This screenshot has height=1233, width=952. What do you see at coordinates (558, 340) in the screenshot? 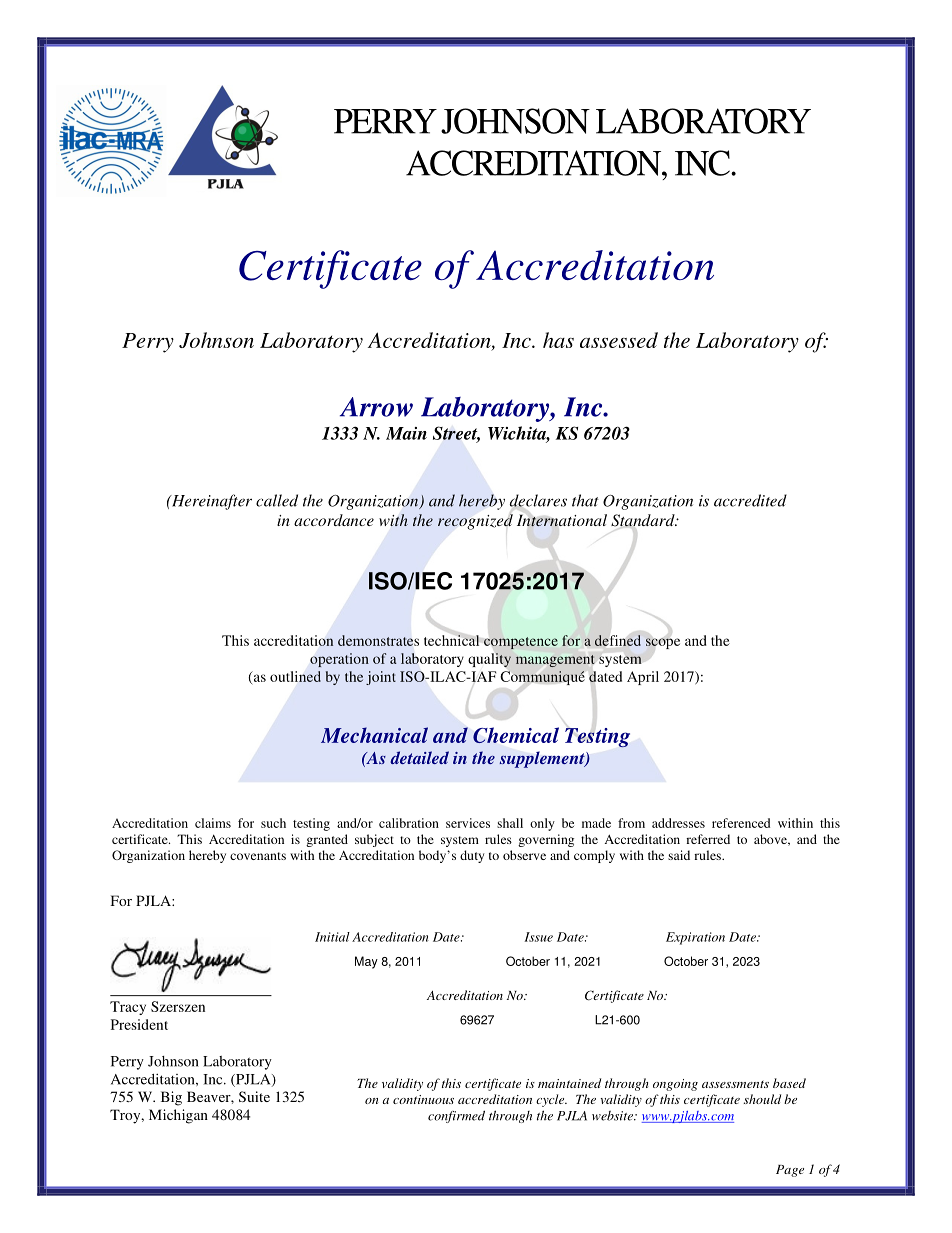
I see `has` at bounding box center [558, 340].
